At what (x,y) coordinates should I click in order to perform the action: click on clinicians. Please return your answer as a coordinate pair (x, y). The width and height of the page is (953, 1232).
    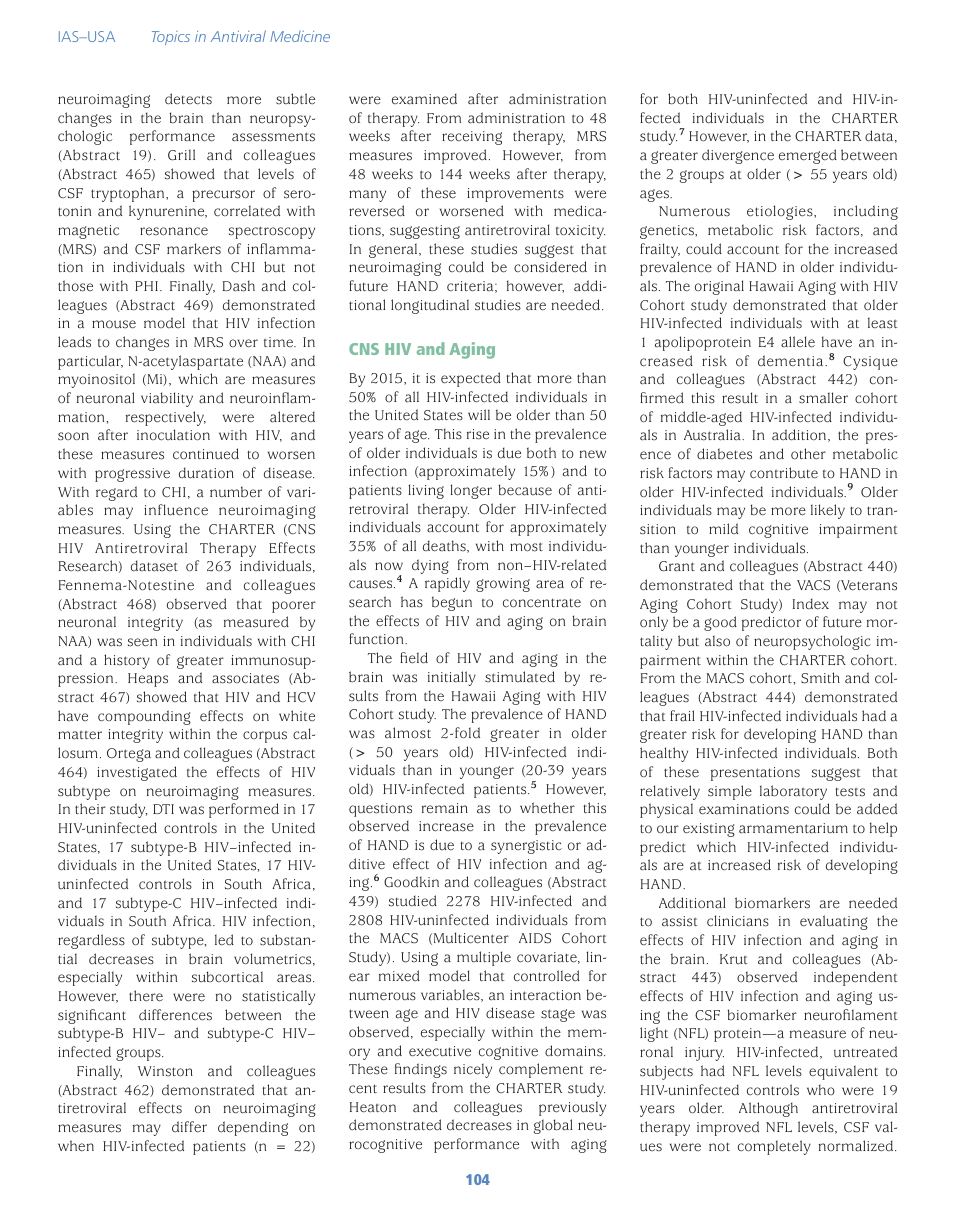
    Looking at the image, I should click on (738, 921).
